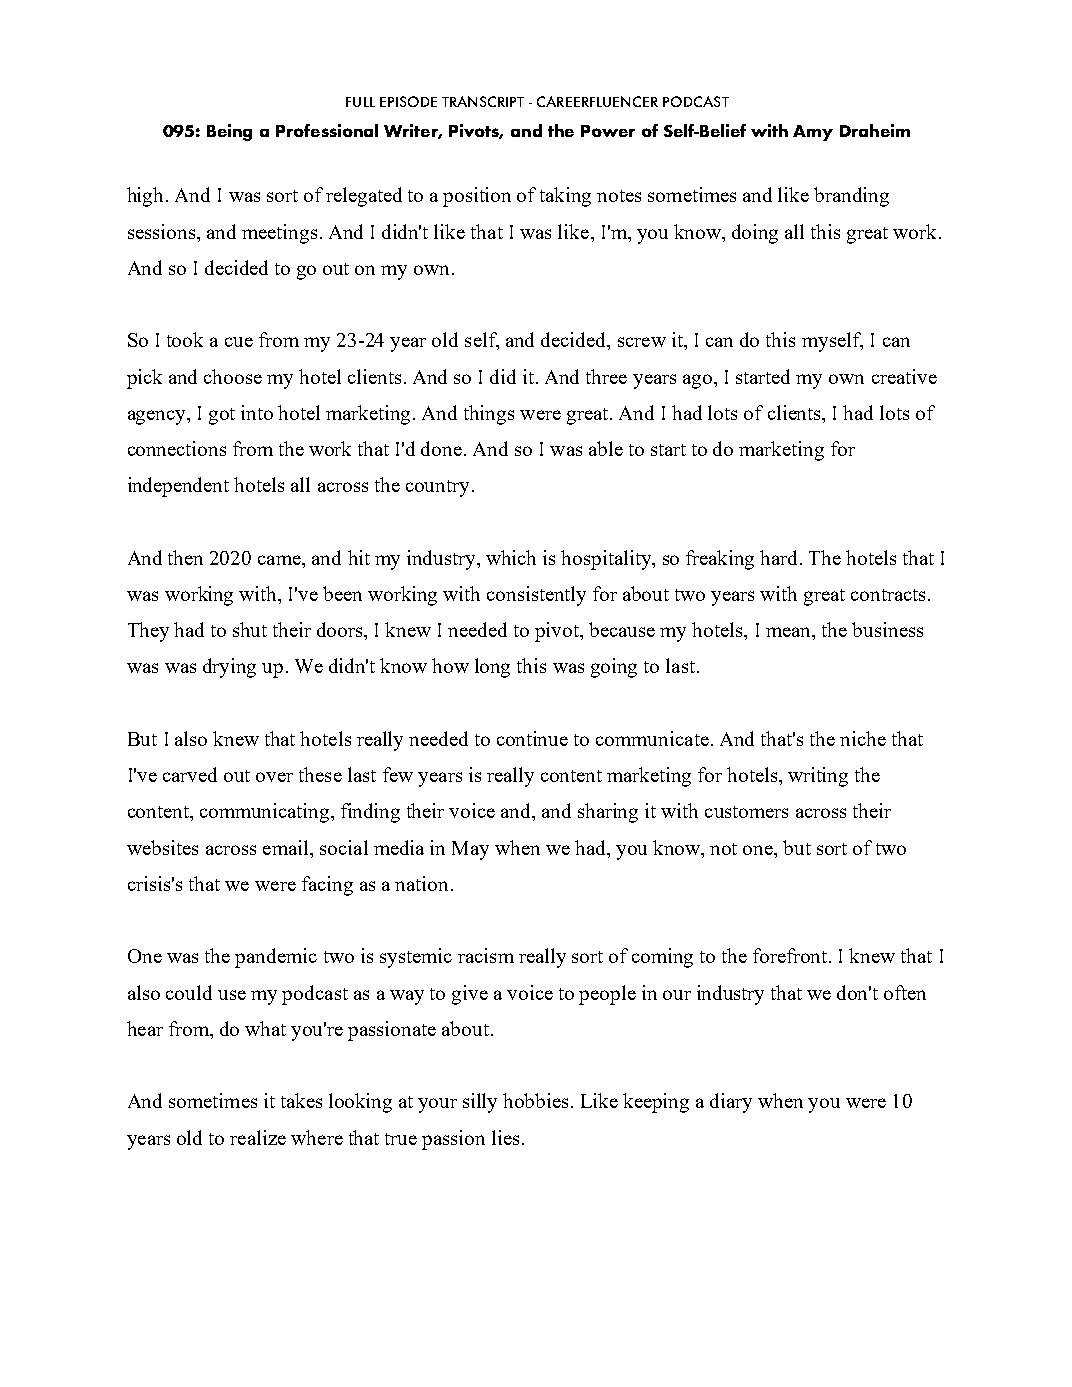  I want to click on realize, so click(258, 1137).
